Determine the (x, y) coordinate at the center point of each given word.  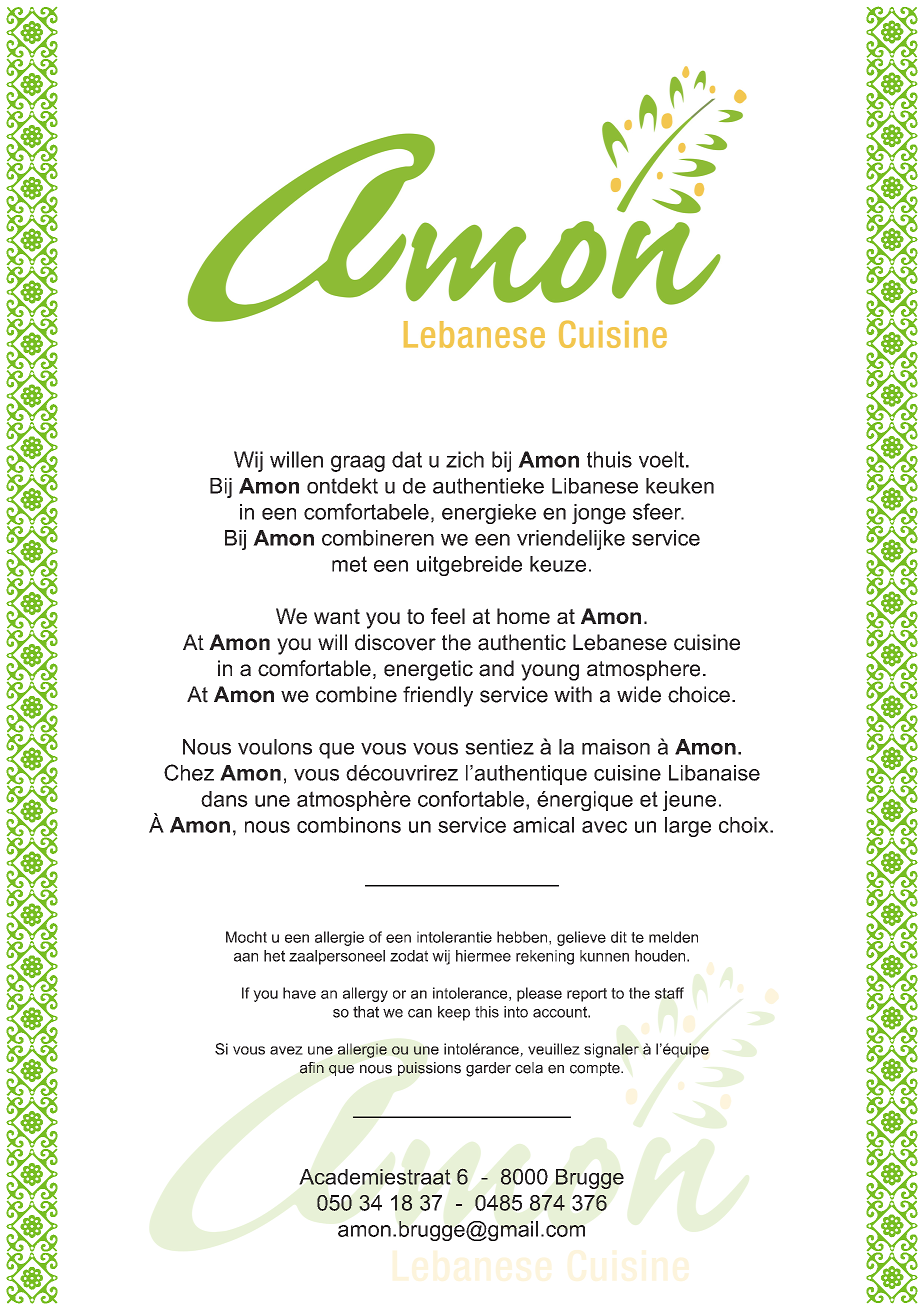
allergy (365, 994)
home (523, 616)
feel (448, 616)
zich (465, 459)
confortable (471, 799)
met (349, 564)
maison (616, 747)
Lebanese (620, 642)
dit (619, 937)
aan (246, 957)
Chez (189, 772)
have (299, 993)
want (337, 616)
